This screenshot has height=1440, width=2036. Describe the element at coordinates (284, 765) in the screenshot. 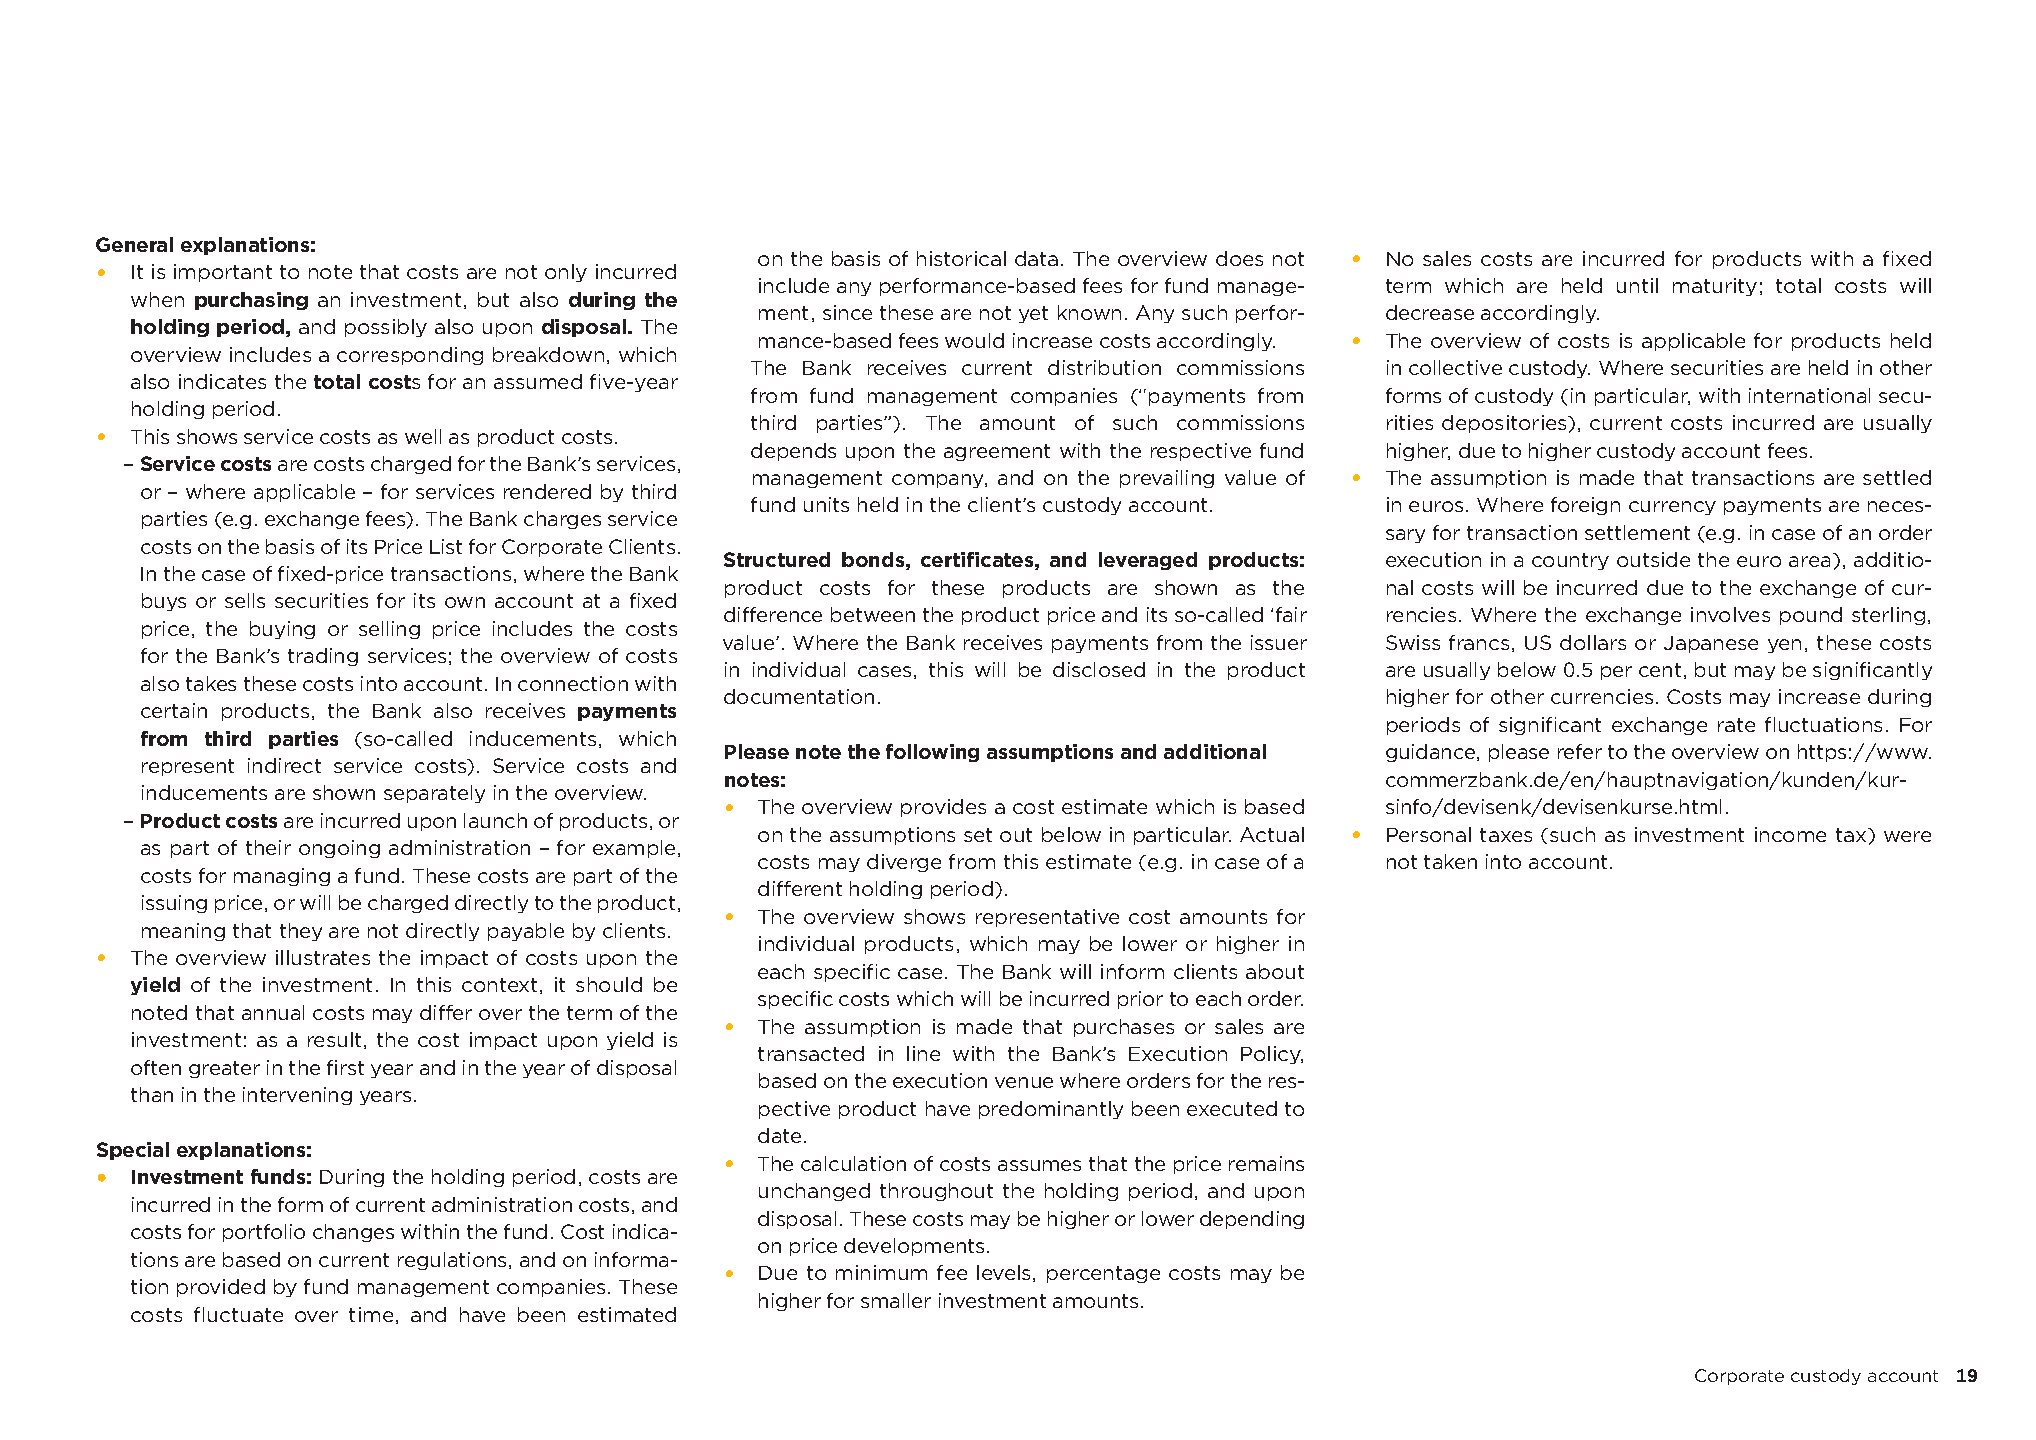

I see `indirect` at that location.
